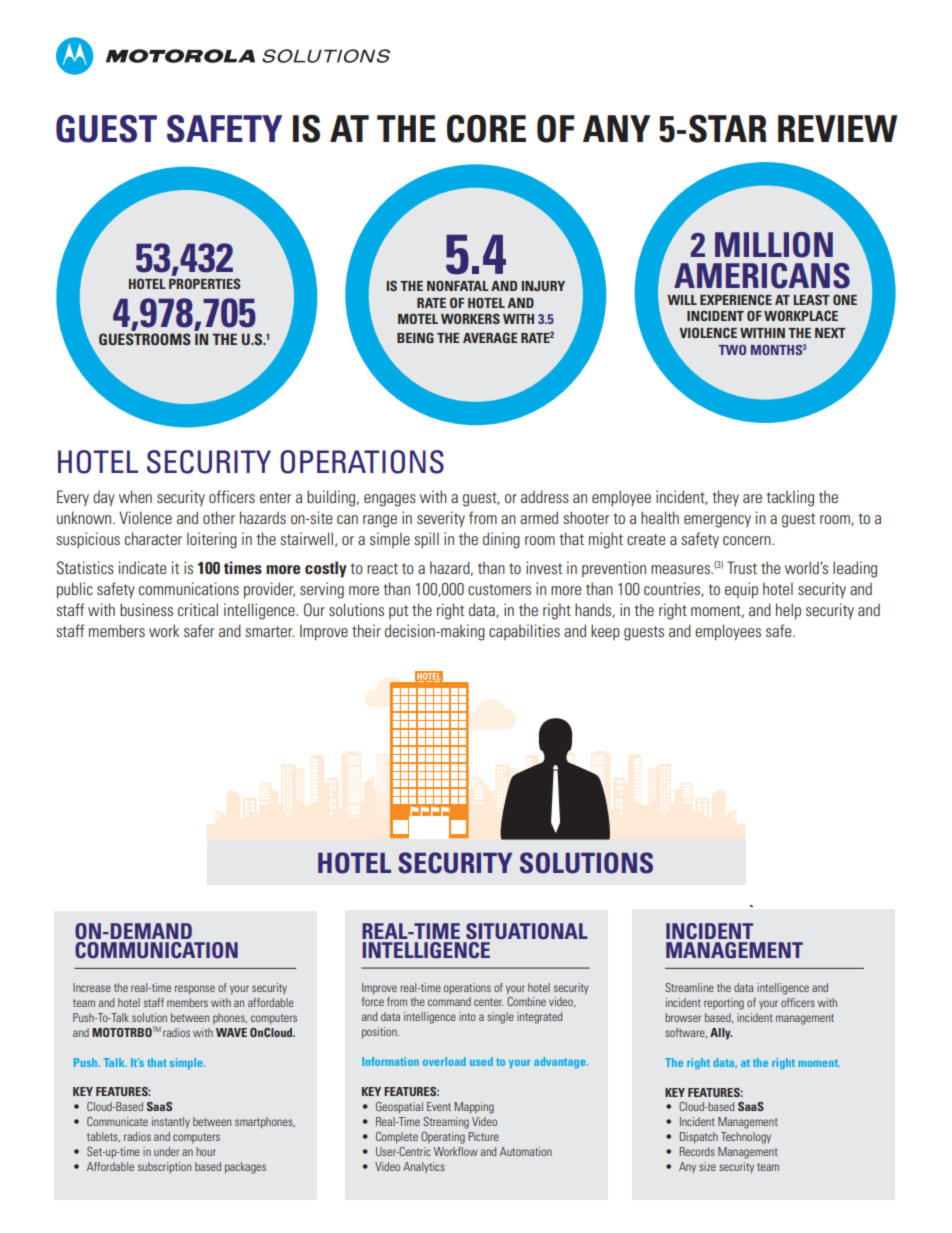 The image size is (952, 1233). What do you see at coordinates (483, 1136) in the page?
I see `Picture` at bounding box center [483, 1136].
